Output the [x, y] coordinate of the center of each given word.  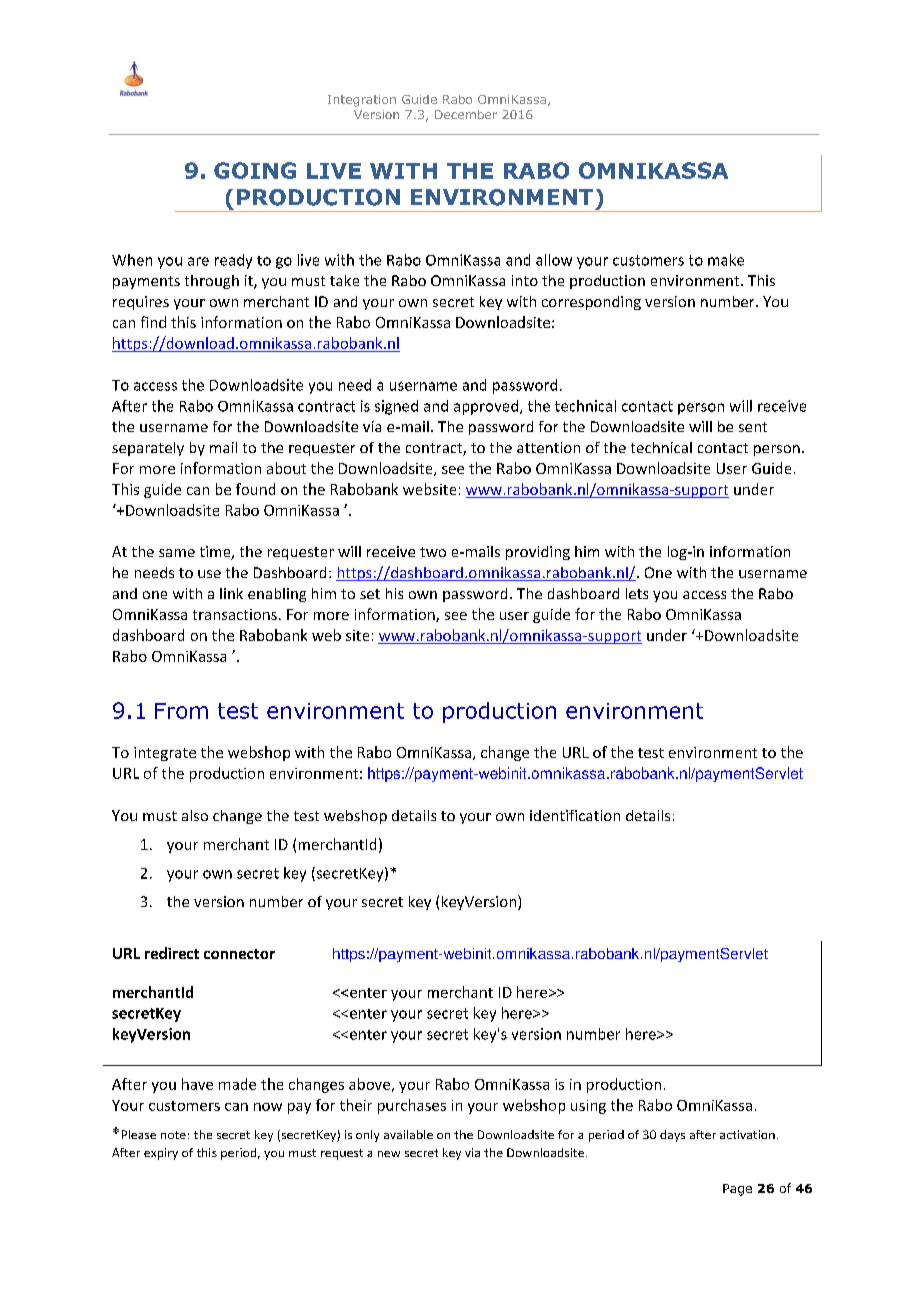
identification [575, 815]
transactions [235, 614]
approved [487, 407]
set [370, 594]
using [588, 1107]
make [726, 260]
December [466, 114]
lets [637, 593]
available [408, 1134]
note [173, 1135]
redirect [172, 953]
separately [148, 449]
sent [753, 427]
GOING [255, 170]
